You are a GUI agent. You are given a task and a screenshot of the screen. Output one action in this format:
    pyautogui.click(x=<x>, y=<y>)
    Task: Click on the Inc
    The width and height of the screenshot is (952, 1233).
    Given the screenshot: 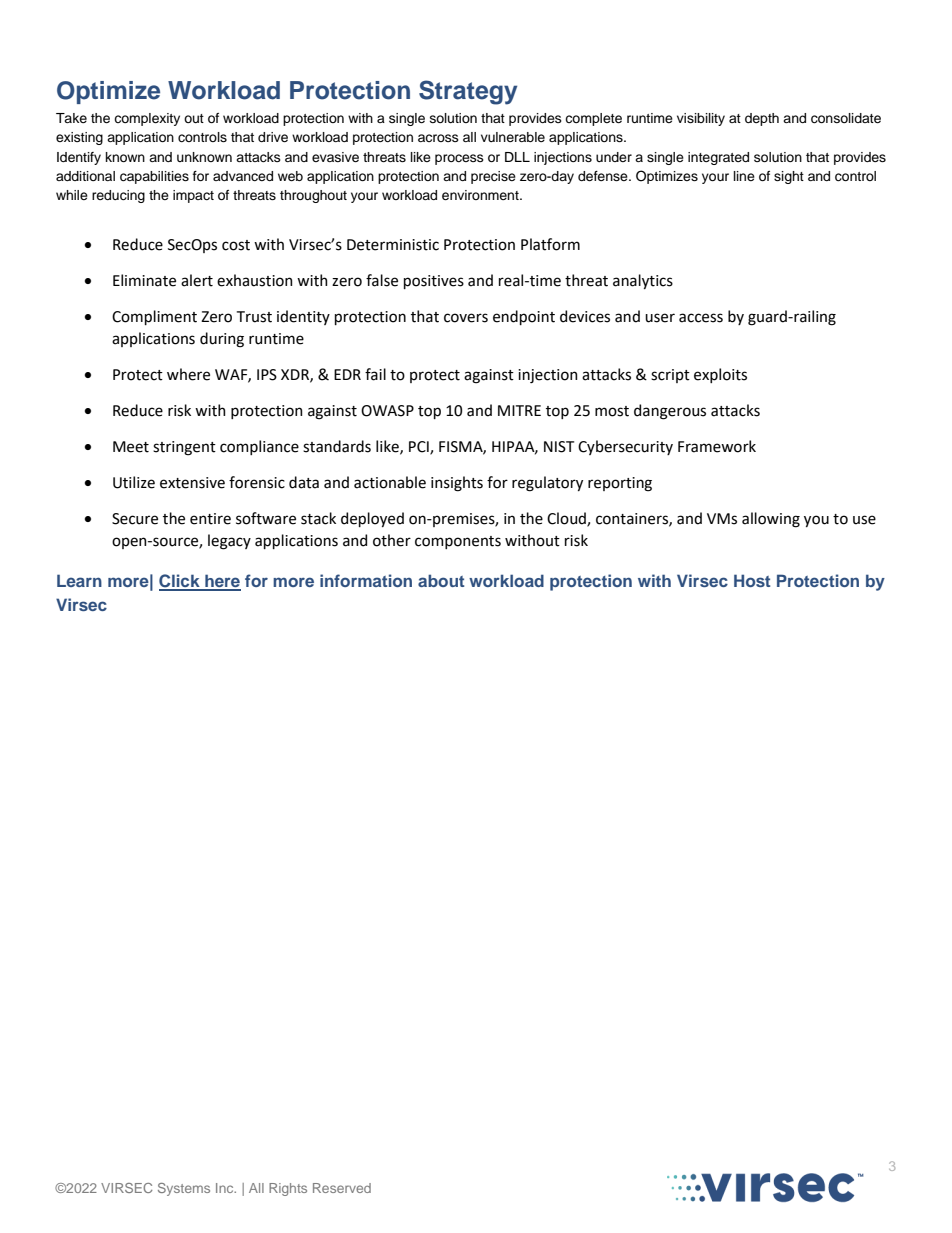 What is the action you would take?
    pyautogui.click(x=226, y=1188)
